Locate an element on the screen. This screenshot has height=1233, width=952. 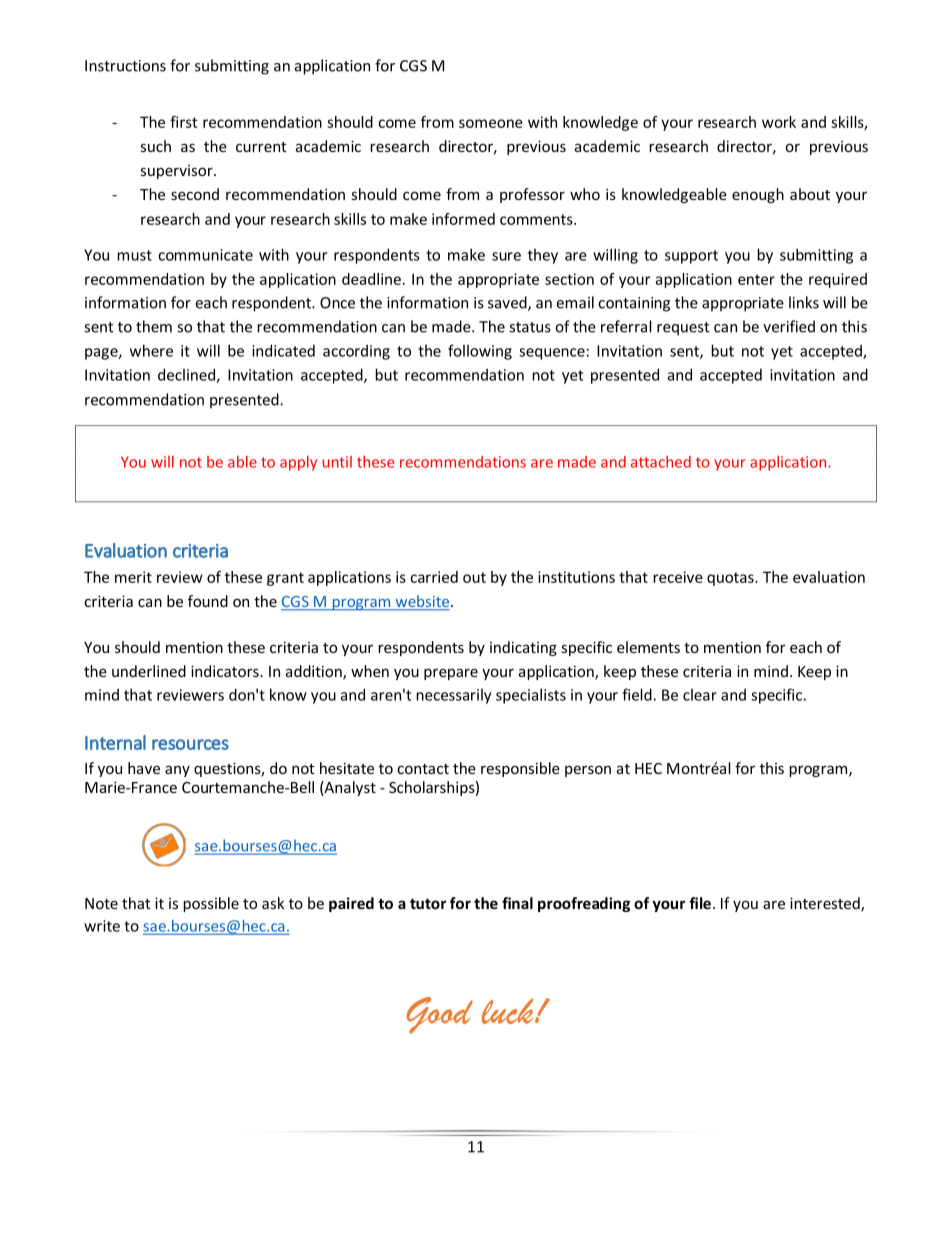
write is located at coordinates (102, 926).
